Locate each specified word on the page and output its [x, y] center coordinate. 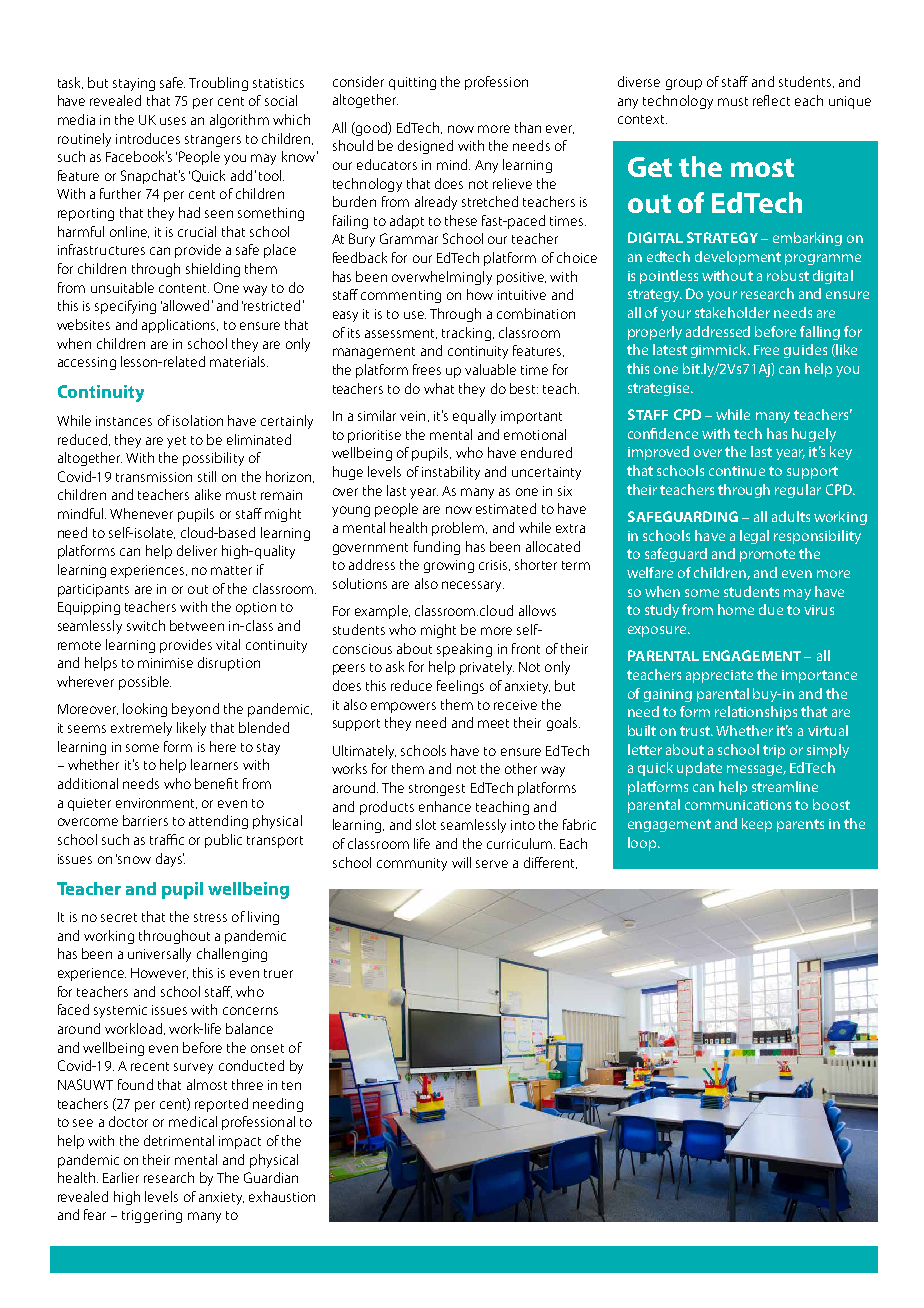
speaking [464, 650]
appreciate [719, 676]
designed [425, 147]
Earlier [121, 1177]
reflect [771, 100]
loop [643, 844]
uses [173, 121]
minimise [165, 663]
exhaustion [282, 1196]
